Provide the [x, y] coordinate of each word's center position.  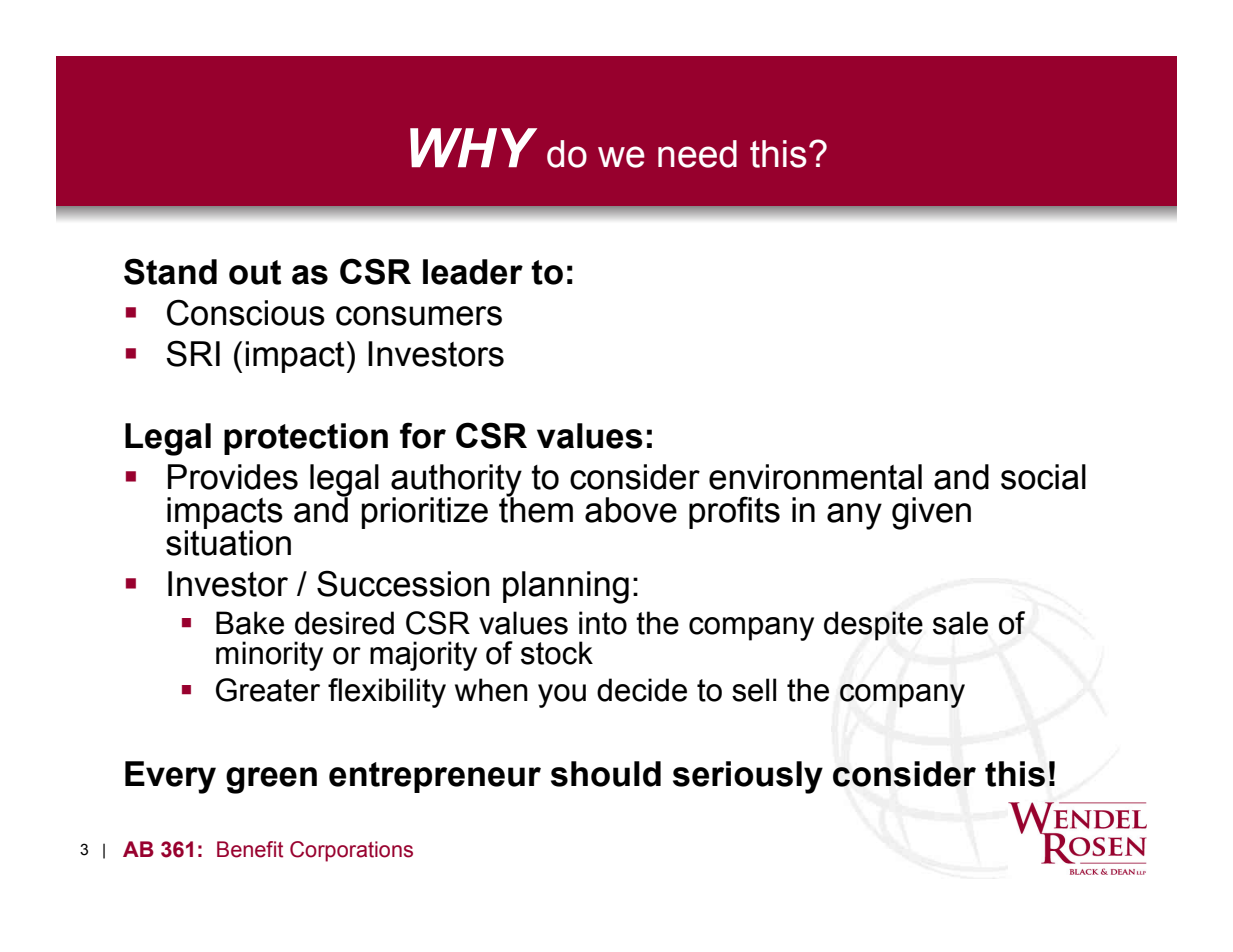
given [931, 513]
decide [642, 690]
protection [306, 439]
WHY [473, 147]
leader [473, 272]
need [697, 154]
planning [566, 587]
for [423, 435]
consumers [419, 316]
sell [754, 690]
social [1043, 477]
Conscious [246, 312]
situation [228, 542]
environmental [815, 477]
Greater [268, 690]
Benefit [250, 849]
